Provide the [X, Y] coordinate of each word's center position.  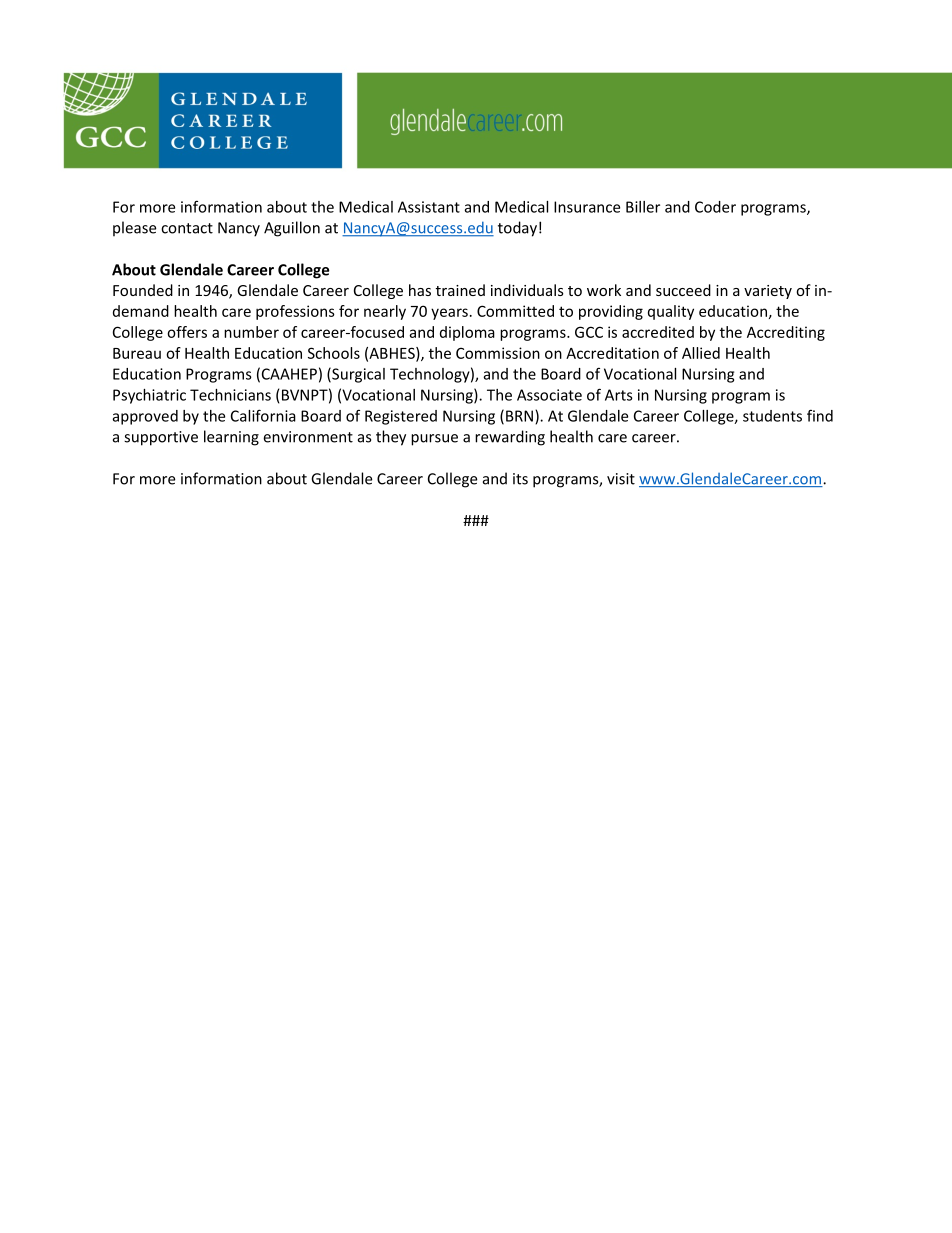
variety [768, 292]
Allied [701, 353]
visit [621, 479]
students [772, 416]
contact [187, 228]
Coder [715, 207]
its [520, 479]
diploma [467, 333]
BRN [519, 416]
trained [460, 290]
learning [231, 438]
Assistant [429, 207]
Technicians [230, 395]
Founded [143, 290]
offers [187, 332]
